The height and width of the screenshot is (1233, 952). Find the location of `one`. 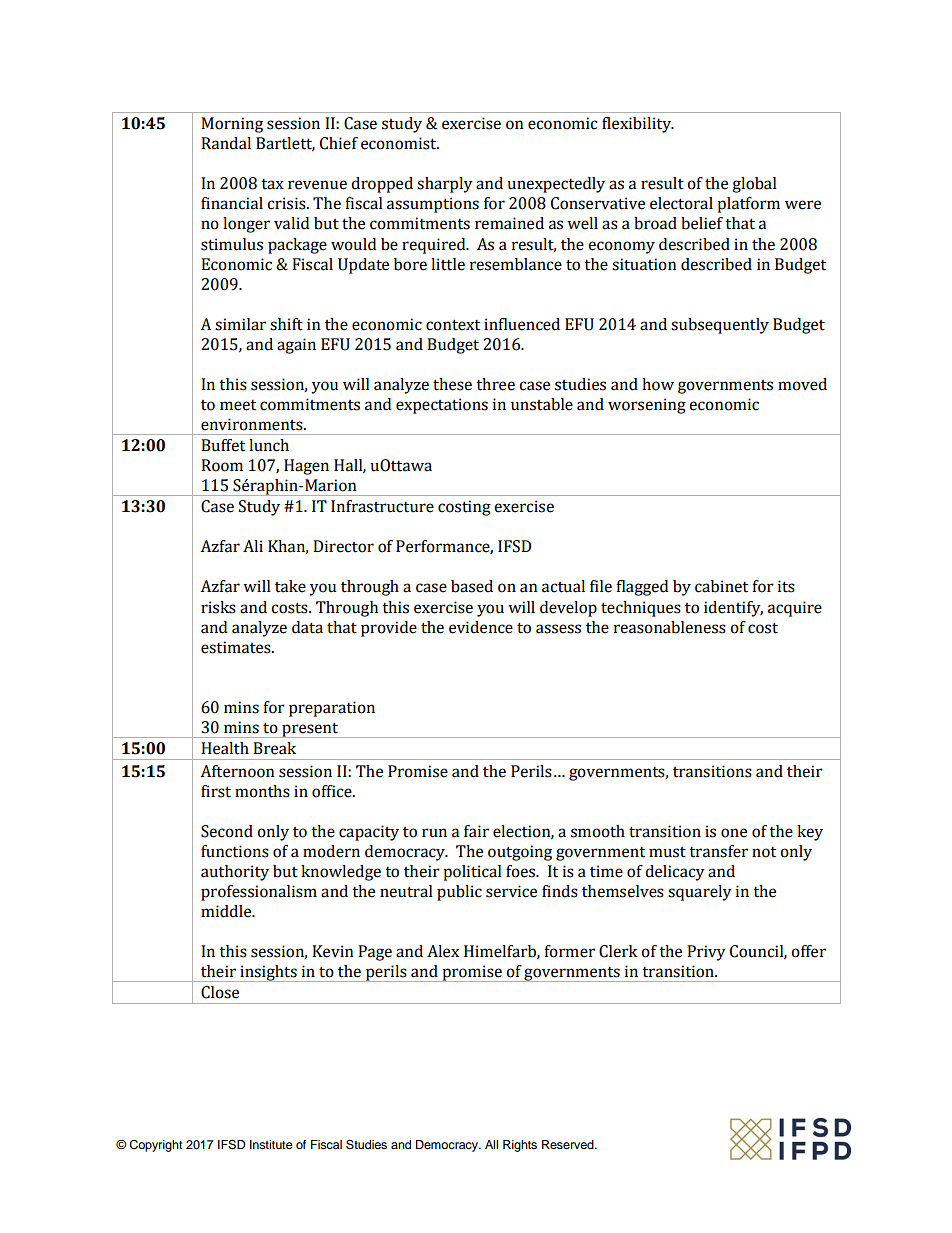

one is located at coordinates (734, 833).
